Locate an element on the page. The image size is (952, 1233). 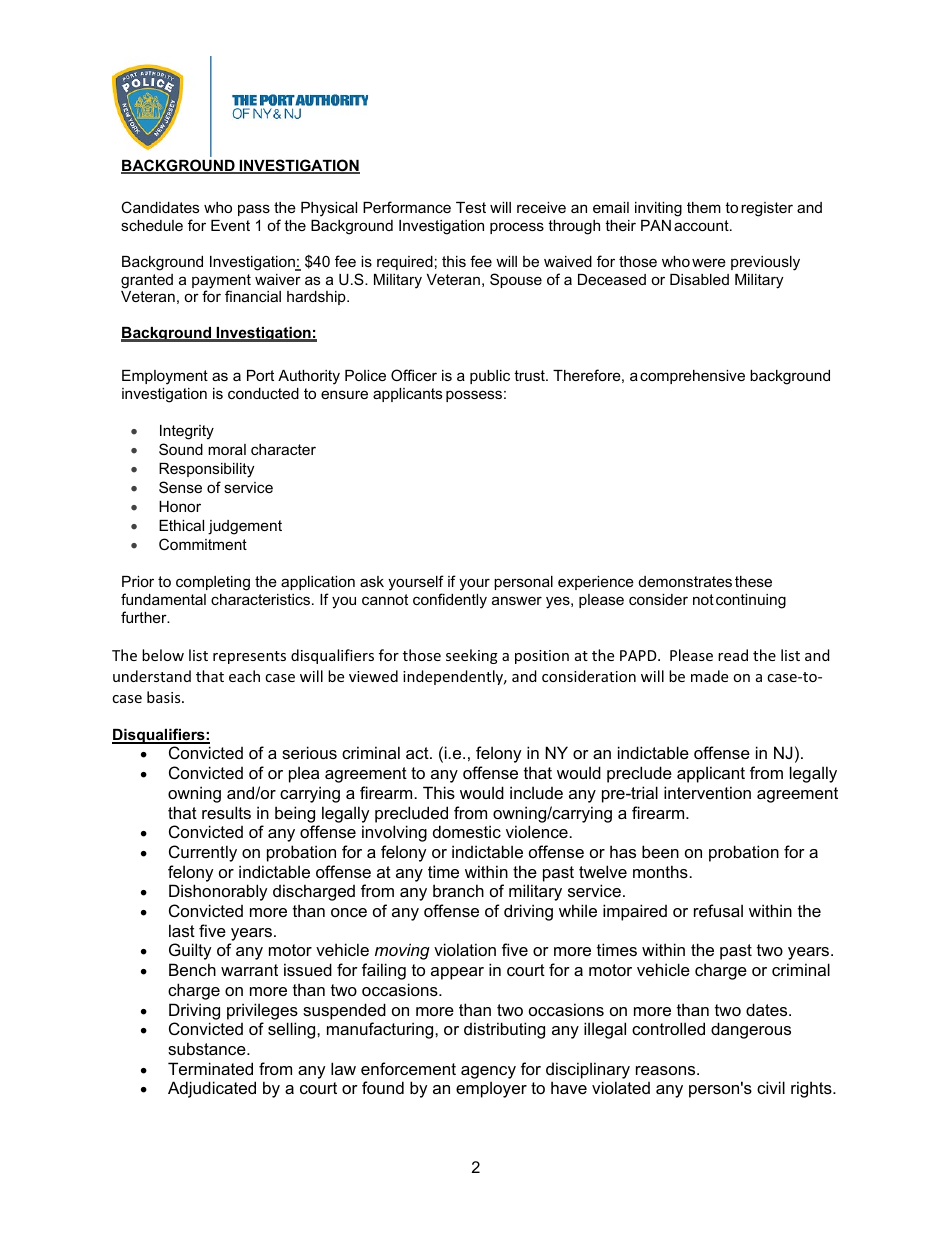
seeking is located at coordinates (472, 656).
